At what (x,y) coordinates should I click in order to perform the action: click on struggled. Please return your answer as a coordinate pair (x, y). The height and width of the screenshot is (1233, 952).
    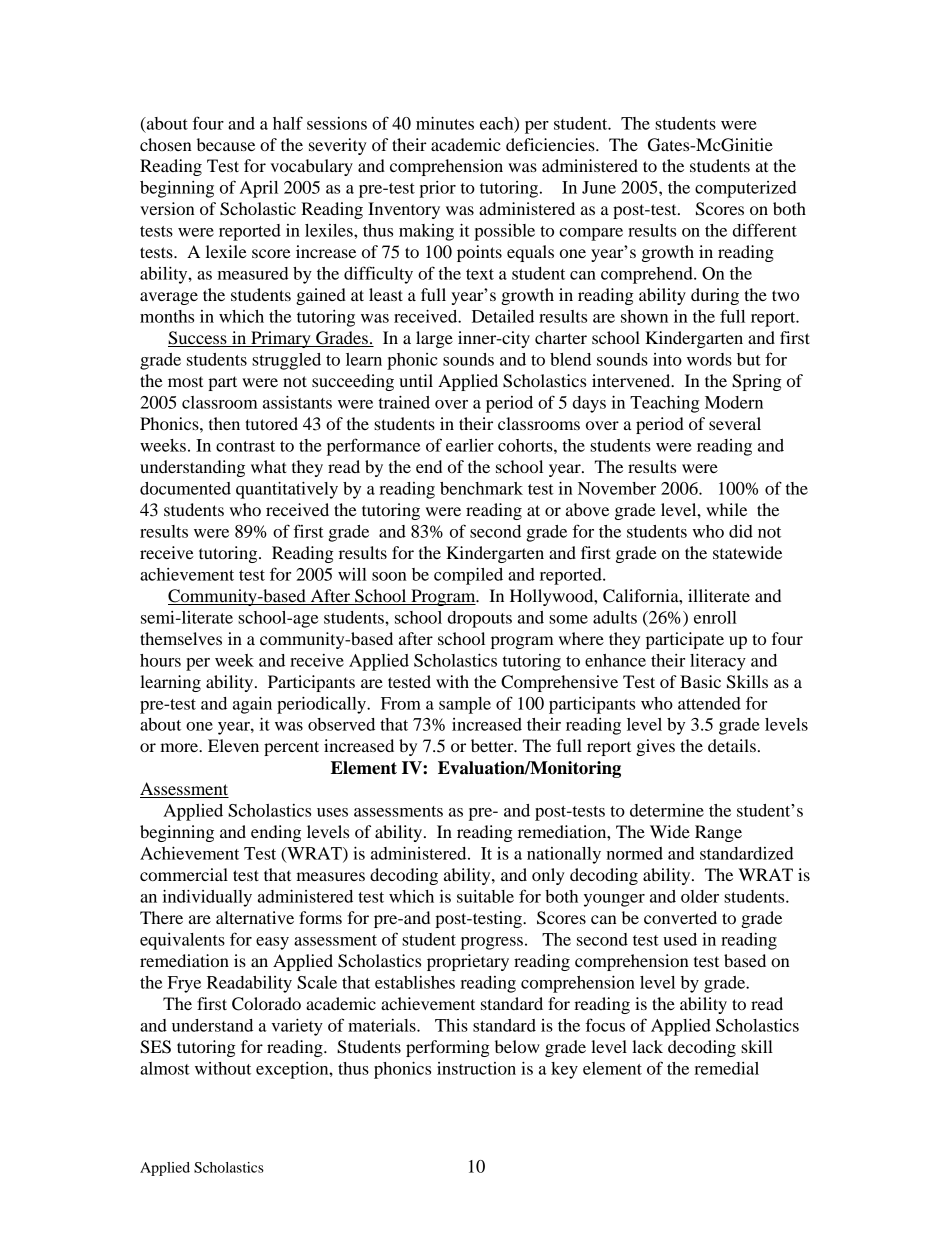
    Looking at the image, I should click on (286, 361).
